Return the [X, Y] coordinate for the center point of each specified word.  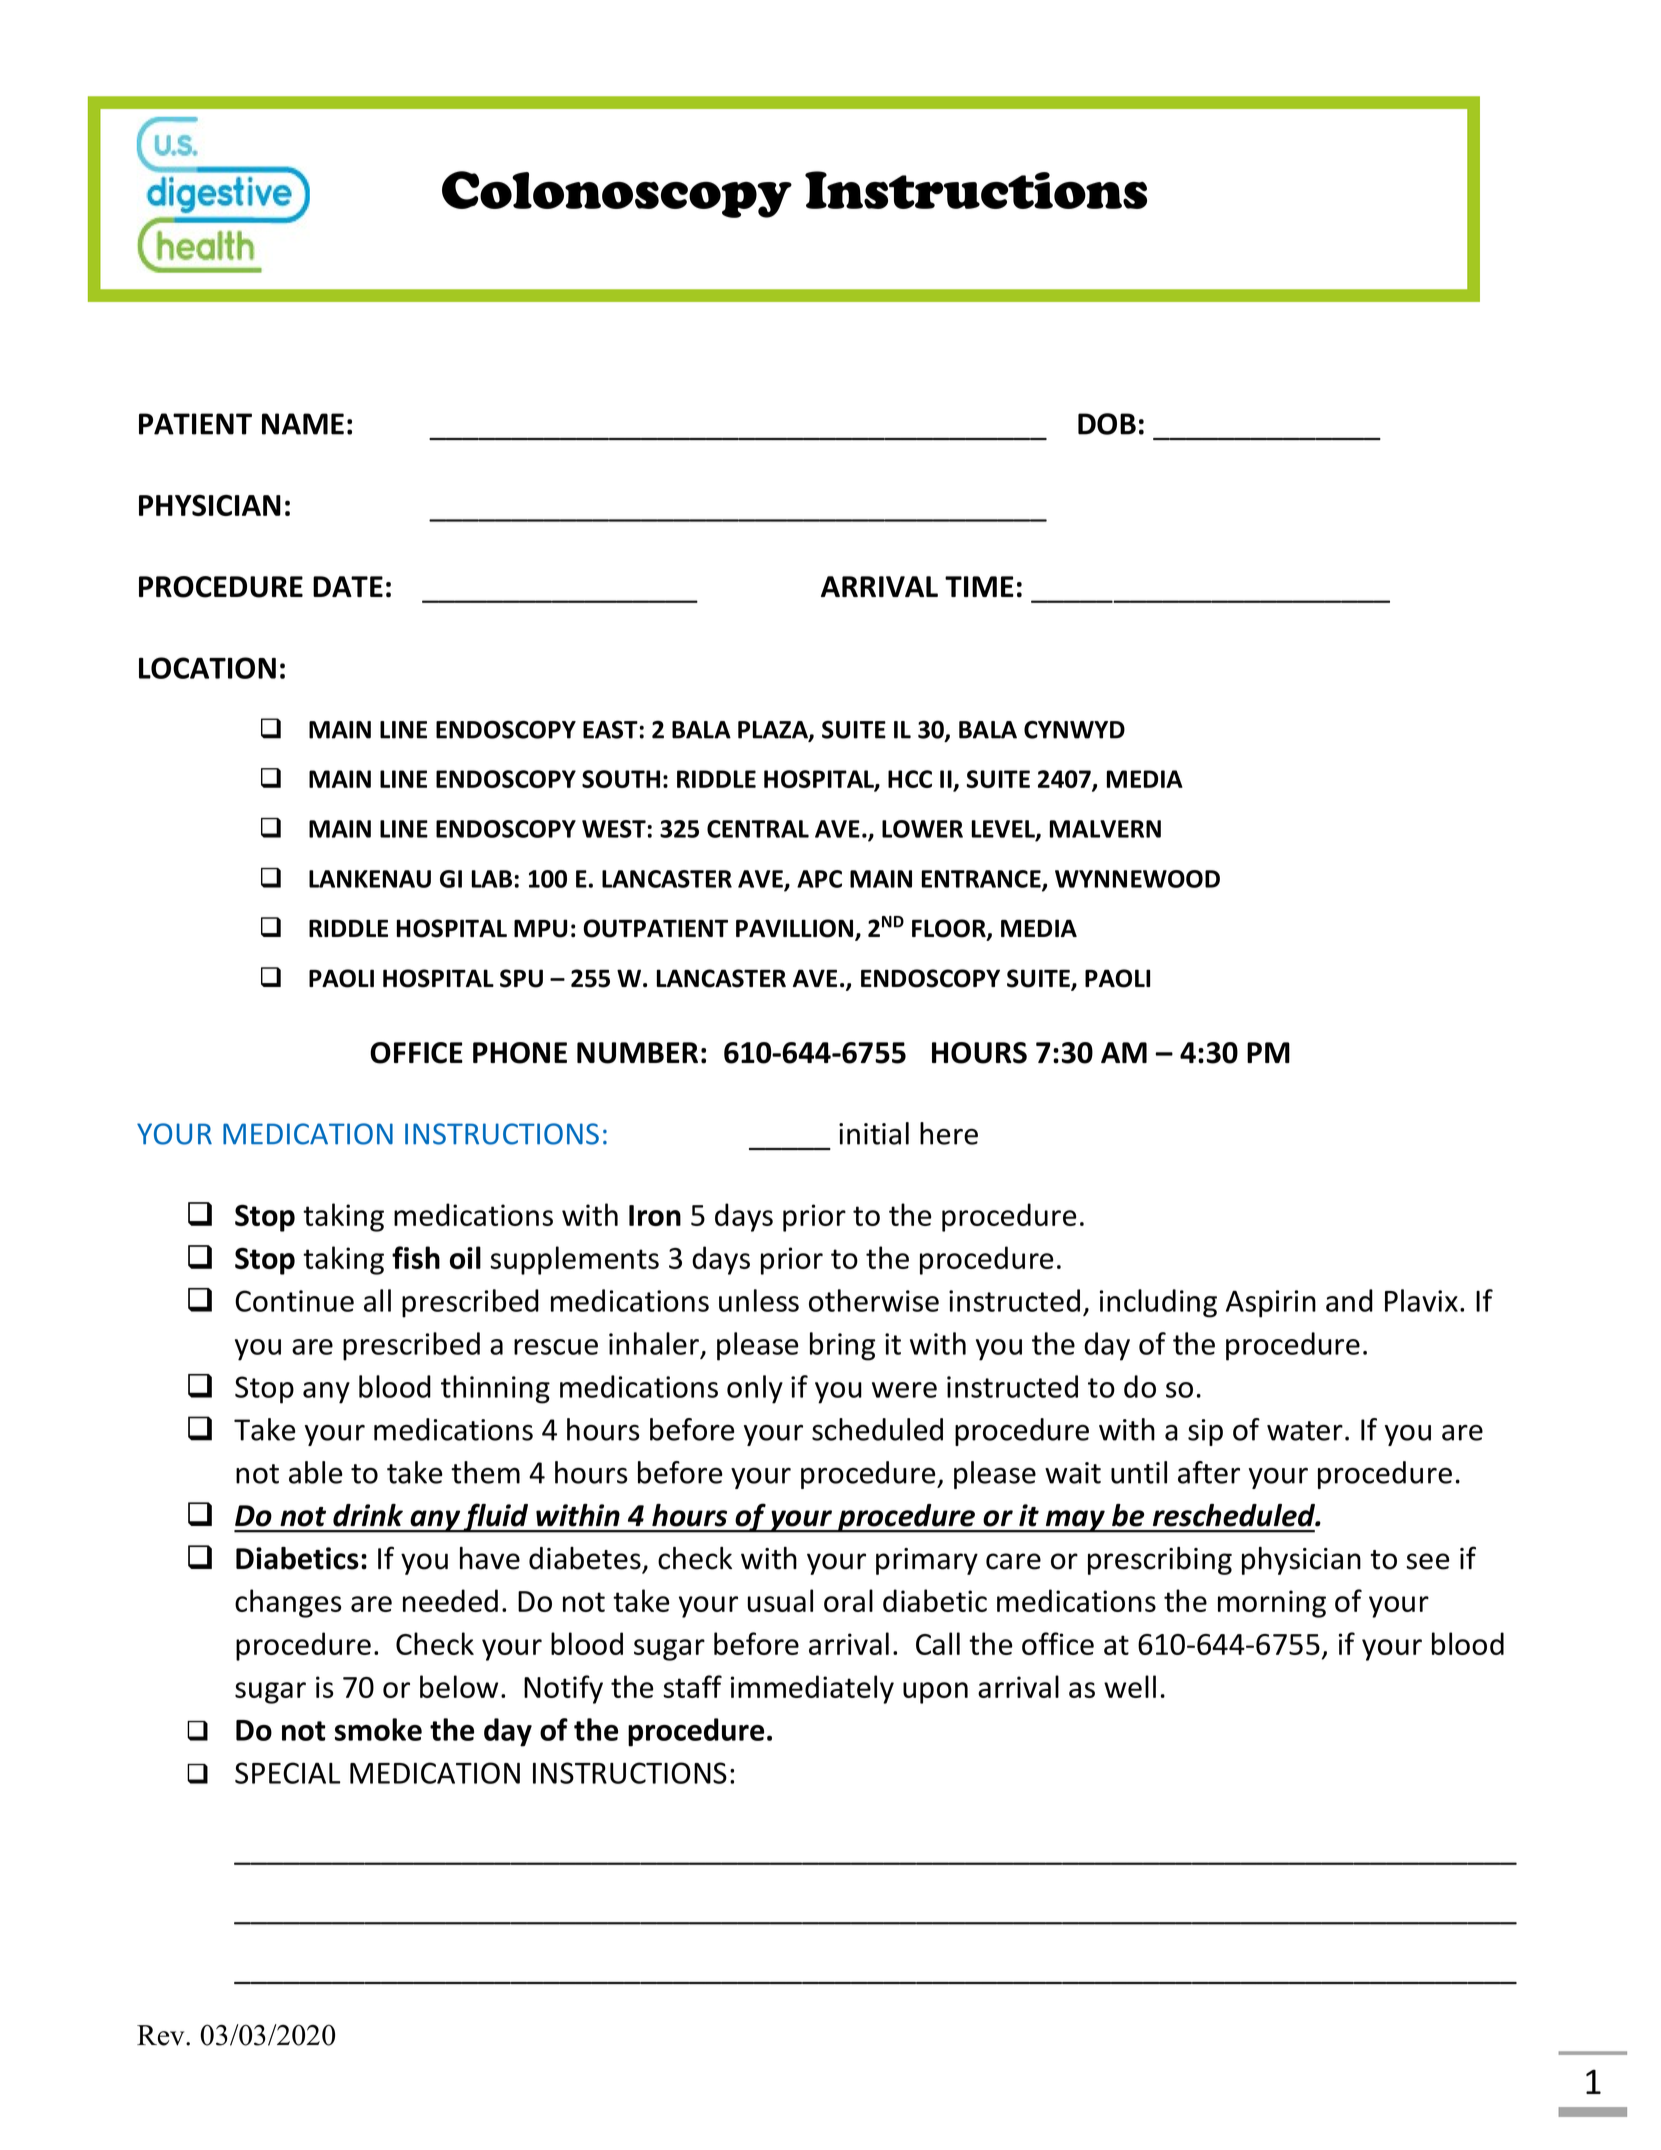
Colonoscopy [617, 194]
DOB [1107, 424]
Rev [162, 2035]
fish [416, 1257]
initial [874, 1133]
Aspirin [1271, 1304]
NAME [303, 424]
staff [692, 1686]
